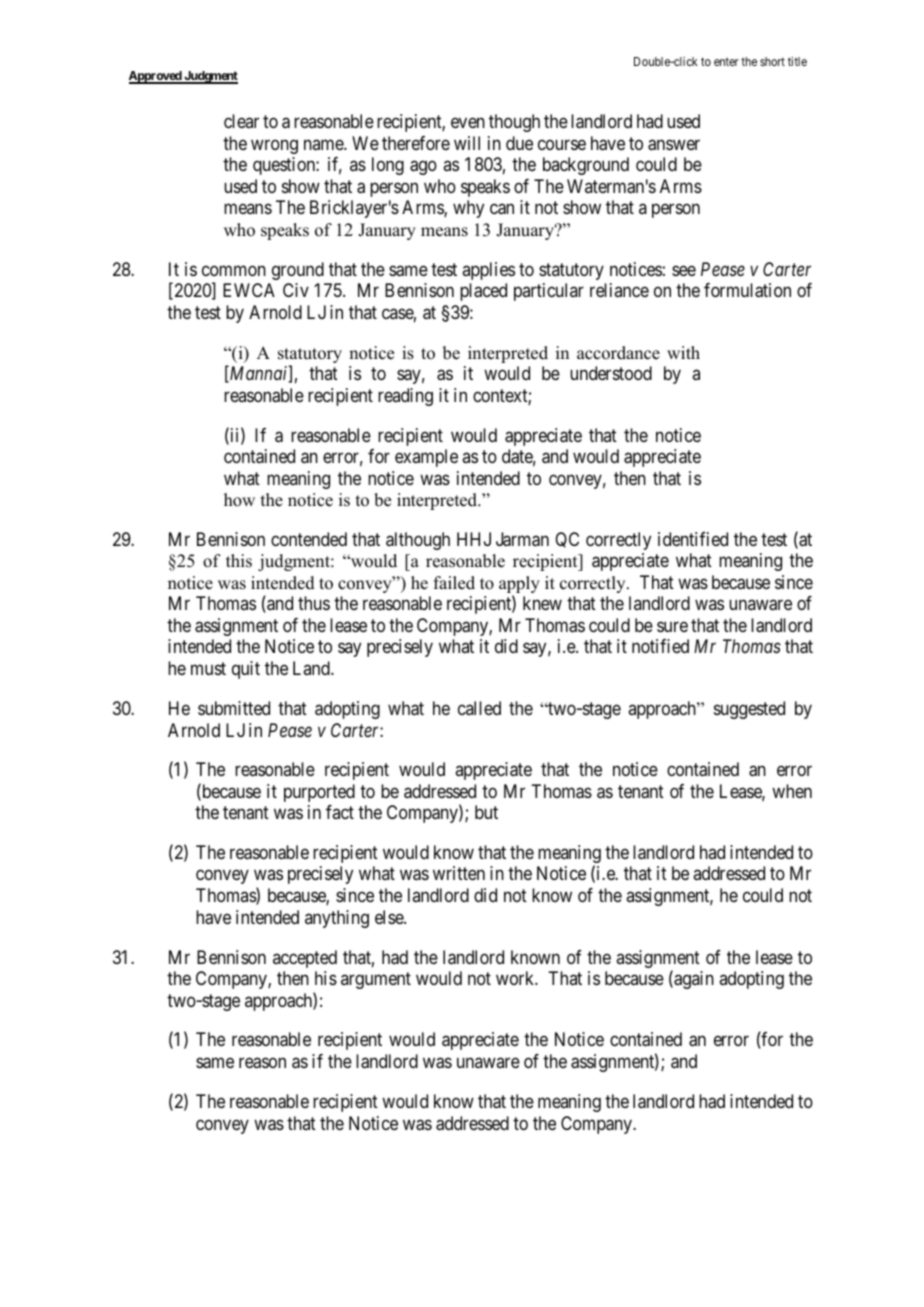 This screenshot has height=1307, width=924. What do you see at coordinates (246, 670) in the screenshot?
I see `quit` at bounding box center [246, 670].
